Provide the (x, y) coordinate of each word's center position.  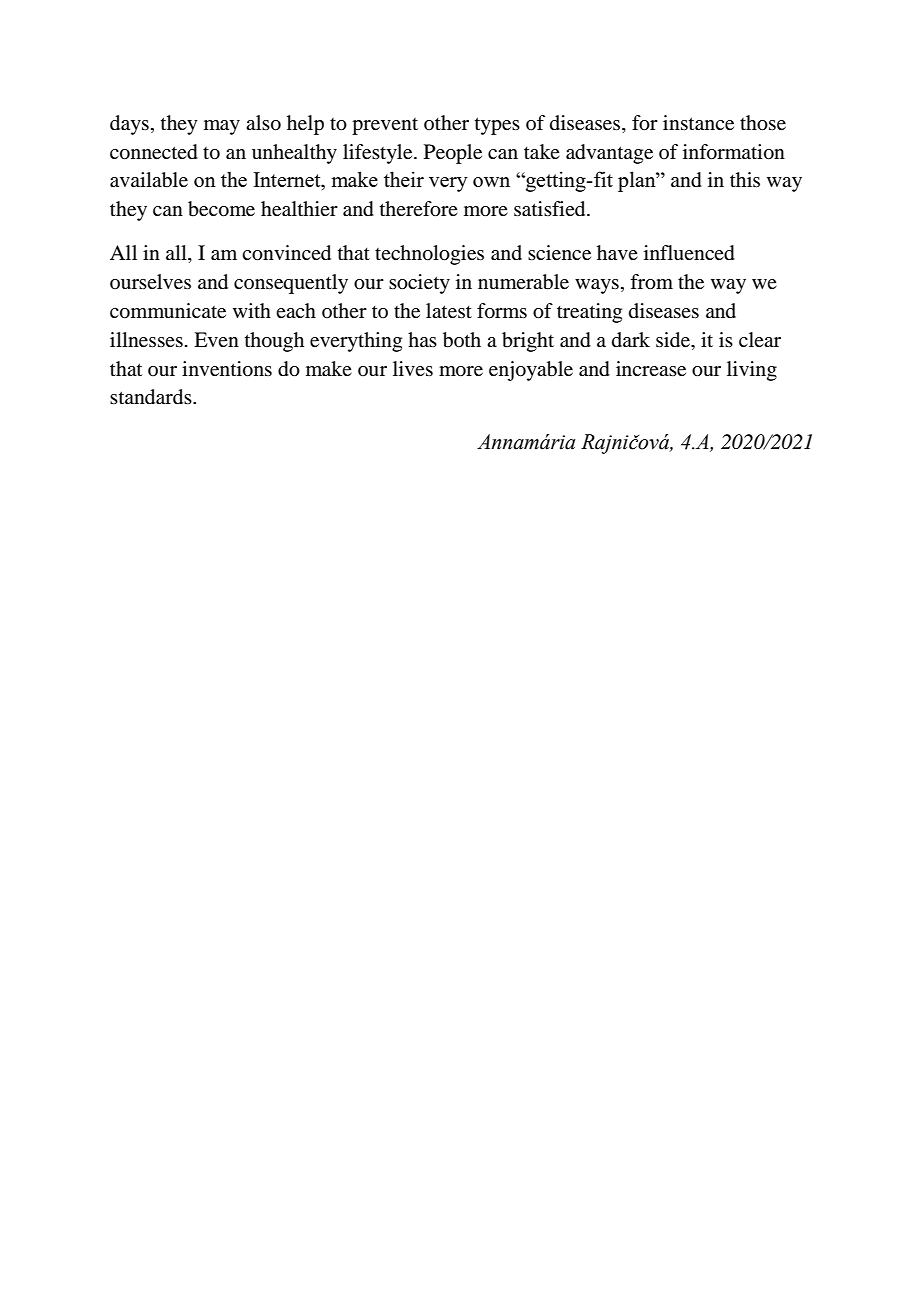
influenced (689, 253)
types (497, 126)
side (674, 340)
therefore (419, 209)
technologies (429, 255)
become (221, 209)
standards (152, 397)
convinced (286, 253)
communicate (168, 311)
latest (449, 311)
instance (698, 123)
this (745, 179)
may (222, 127)
